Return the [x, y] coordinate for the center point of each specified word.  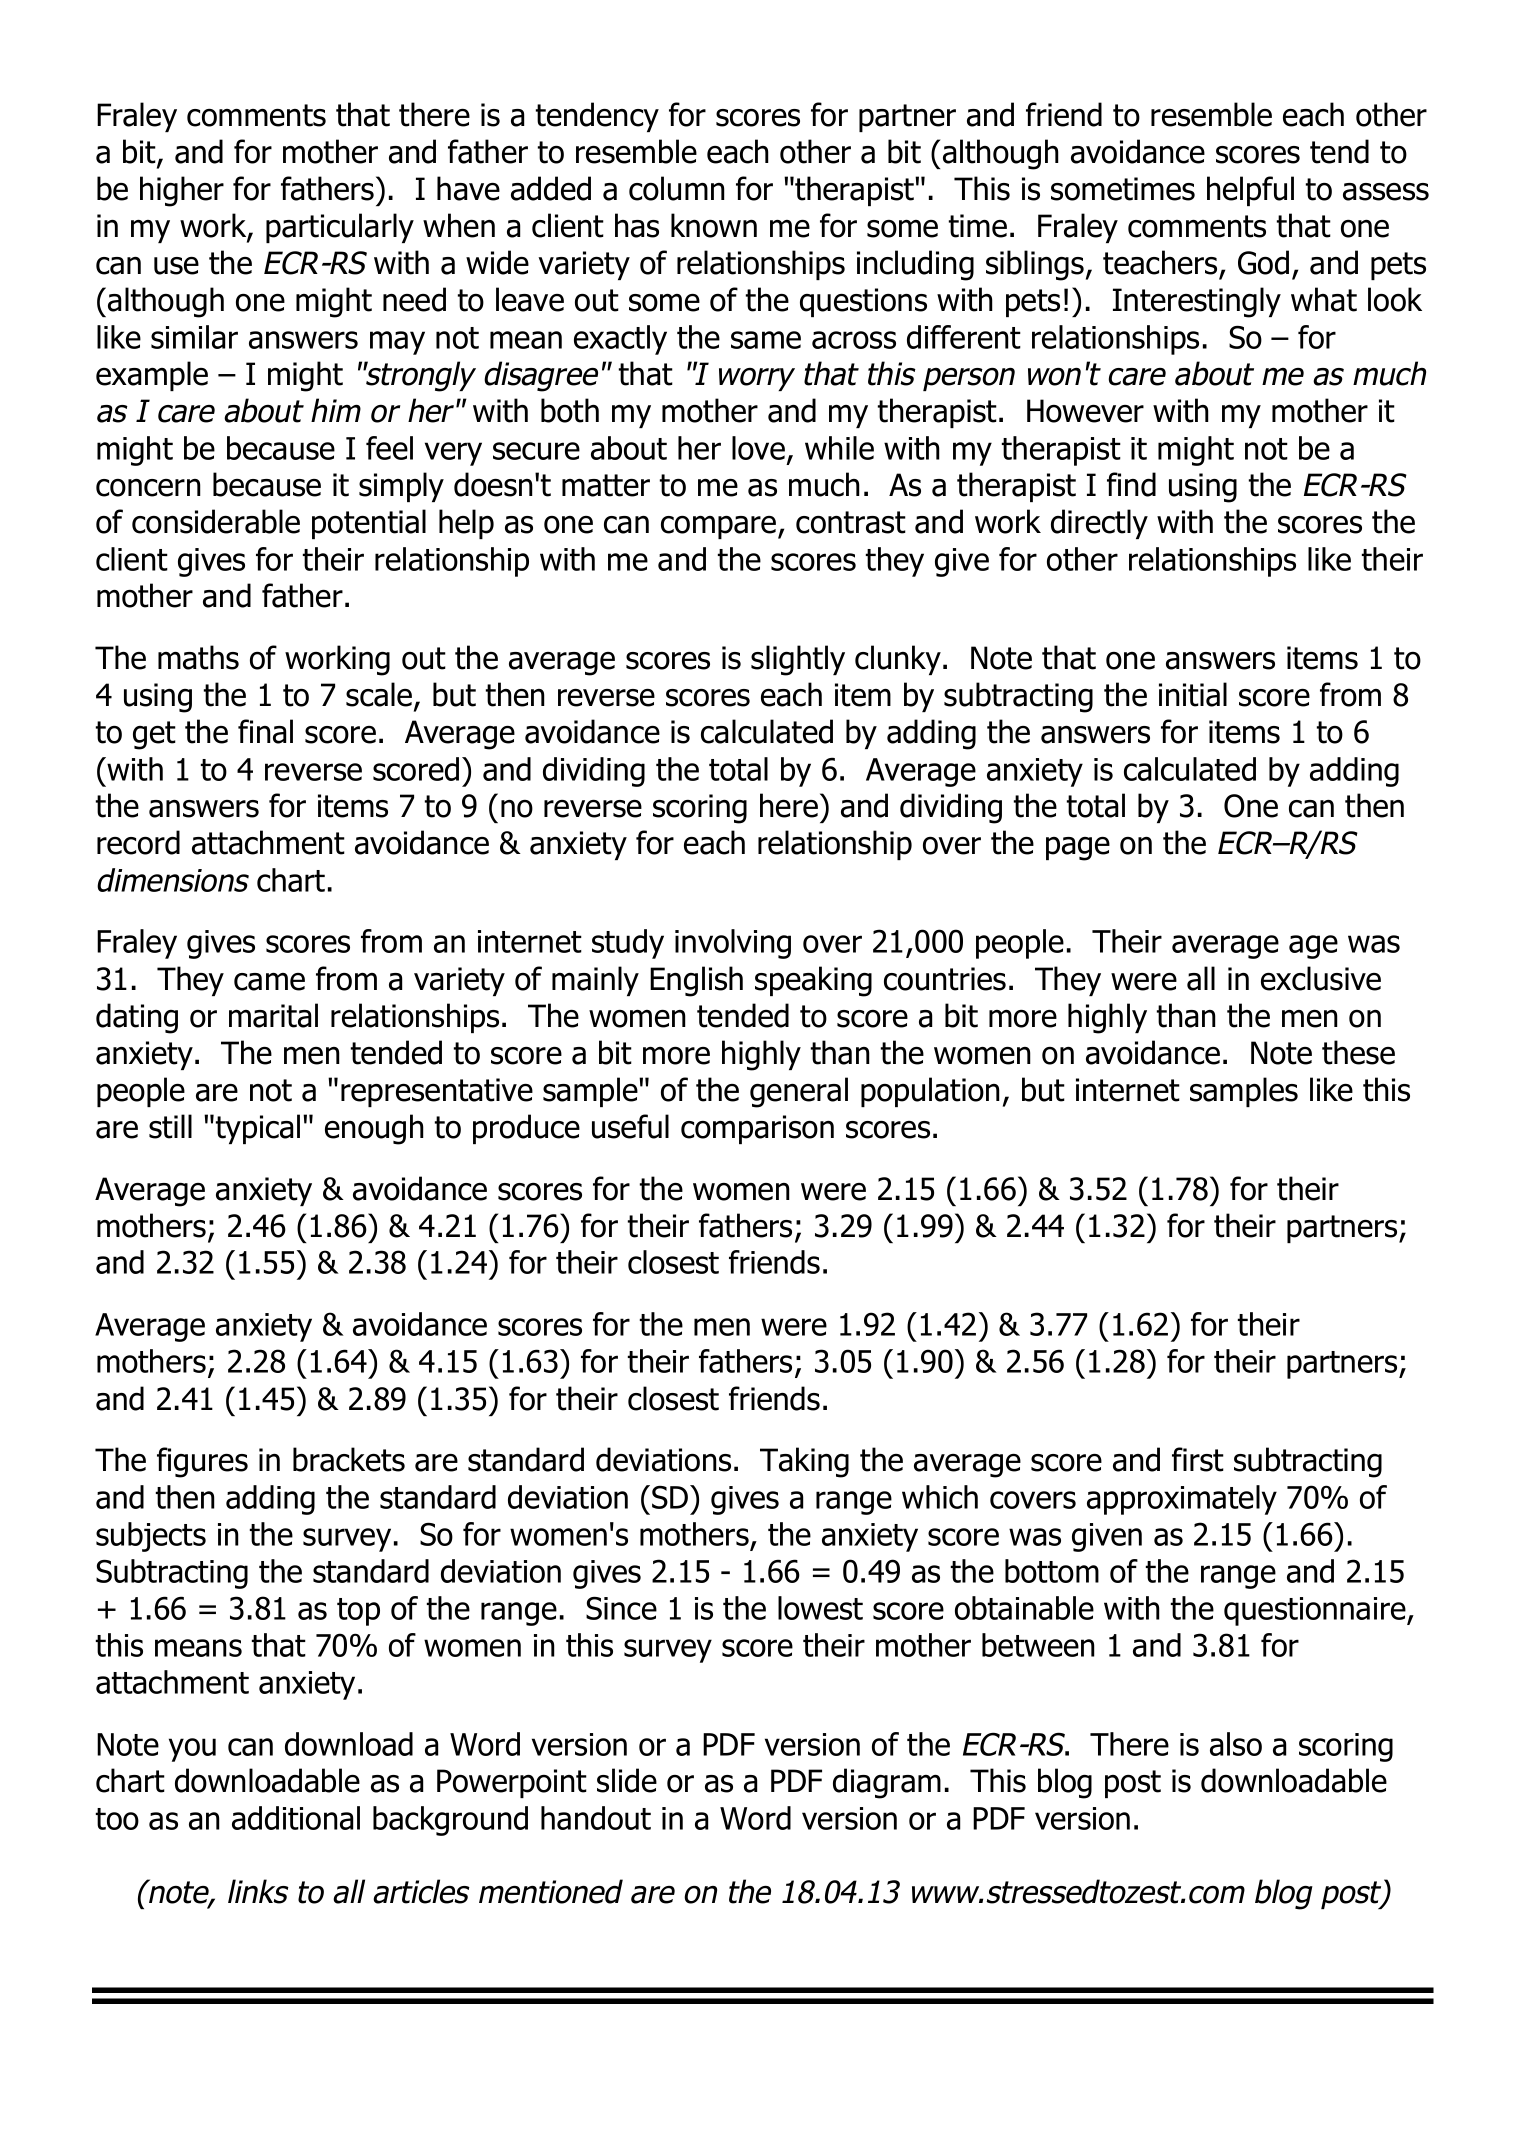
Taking [804, 1462]
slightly [798, 660]
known [714, 225]
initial [1193, 694]
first [1198, 1459]
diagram [887, 1783]
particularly [340, 228]
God [1263, 262]
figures [202, 1462]
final [265, 731]
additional [296, 1818]
